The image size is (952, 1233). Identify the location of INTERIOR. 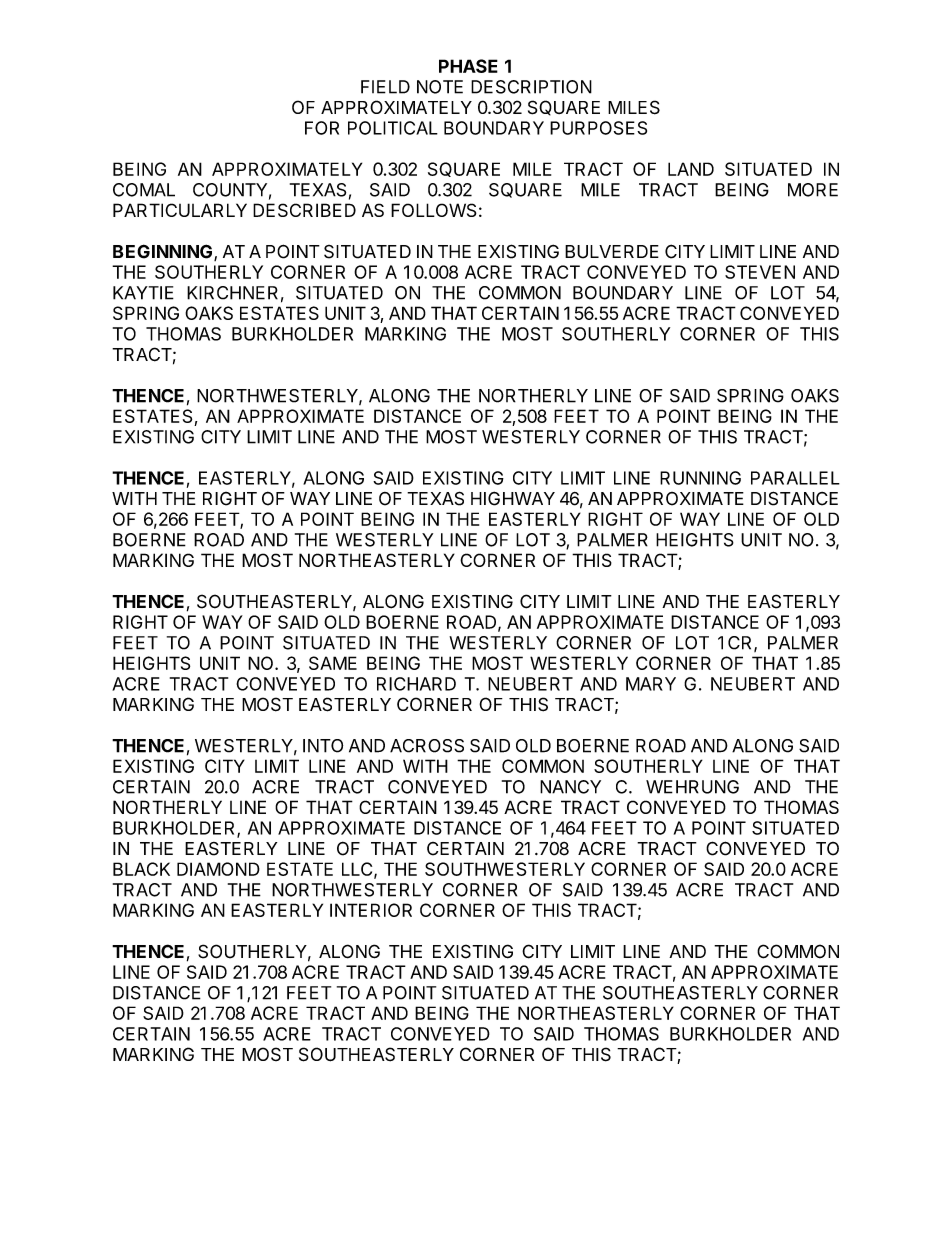
(371, 910).
